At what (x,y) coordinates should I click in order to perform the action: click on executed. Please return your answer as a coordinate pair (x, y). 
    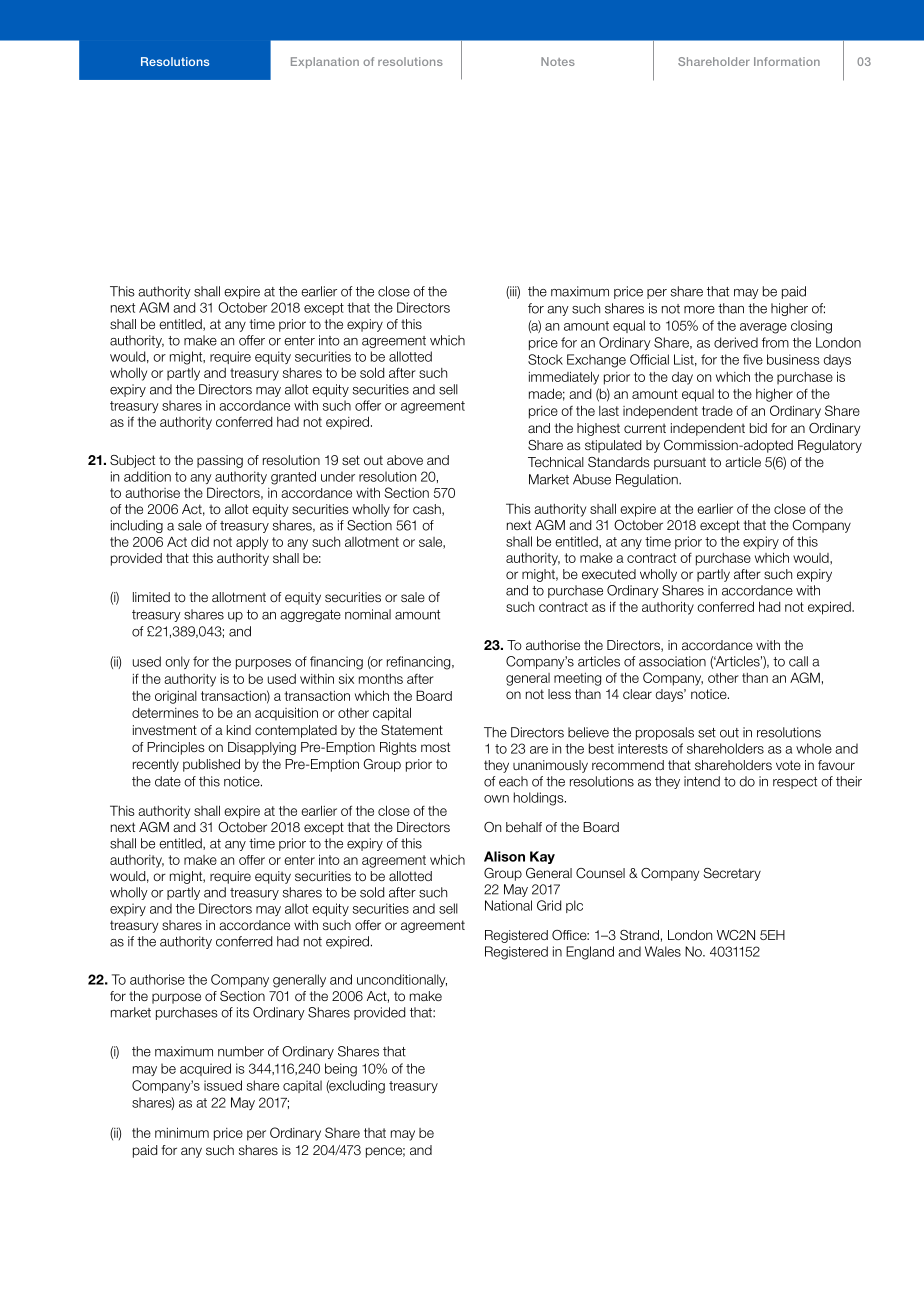
    Looking at the image, I should click on (609, 574).
